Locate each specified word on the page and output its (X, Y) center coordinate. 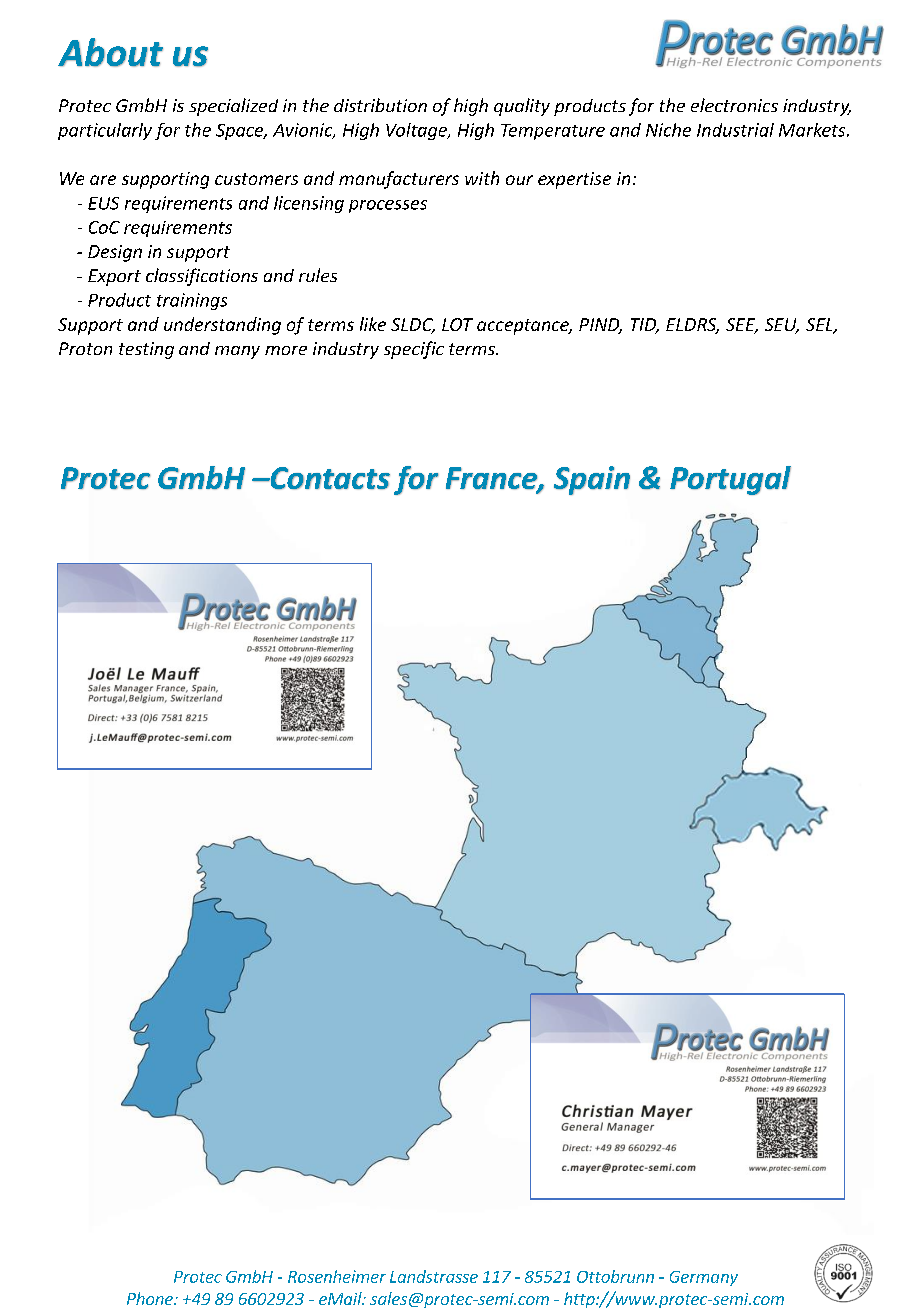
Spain (592, 480)
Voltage (417, 131)
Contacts (329, 478)
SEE (742, 326)
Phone (151, 1298)
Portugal (730, 480)
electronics (734, 105)
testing (146, 350)
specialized (233, 107)
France (492, 479)
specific (414, 350)
